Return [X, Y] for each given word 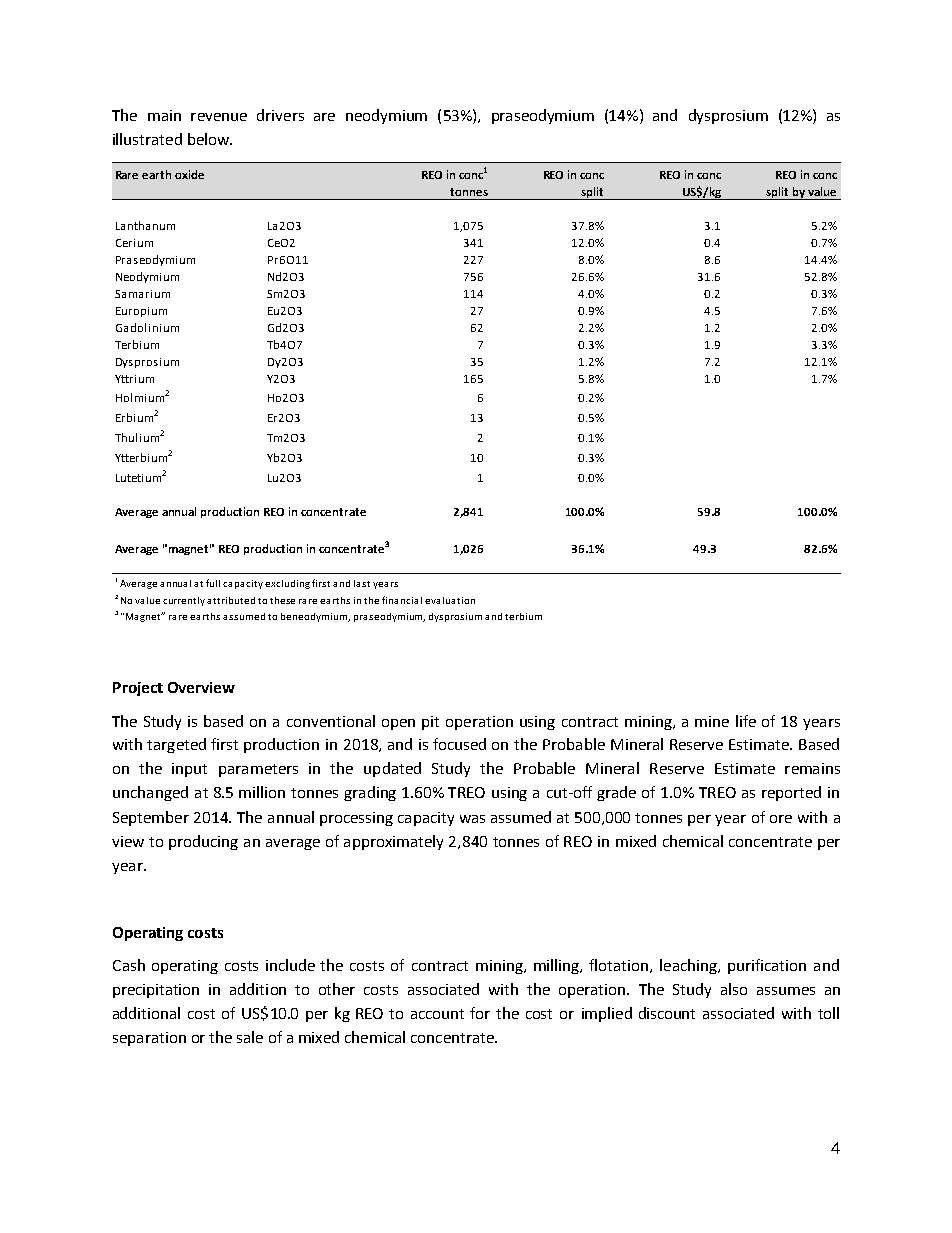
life [746, 721]
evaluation [450, 600]
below [209, 139]
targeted [176, 745]
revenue [219, 117]
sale [250, 1037]
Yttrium [134, 379]
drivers [280, 115]
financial [402, 600]
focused [459, 744]
